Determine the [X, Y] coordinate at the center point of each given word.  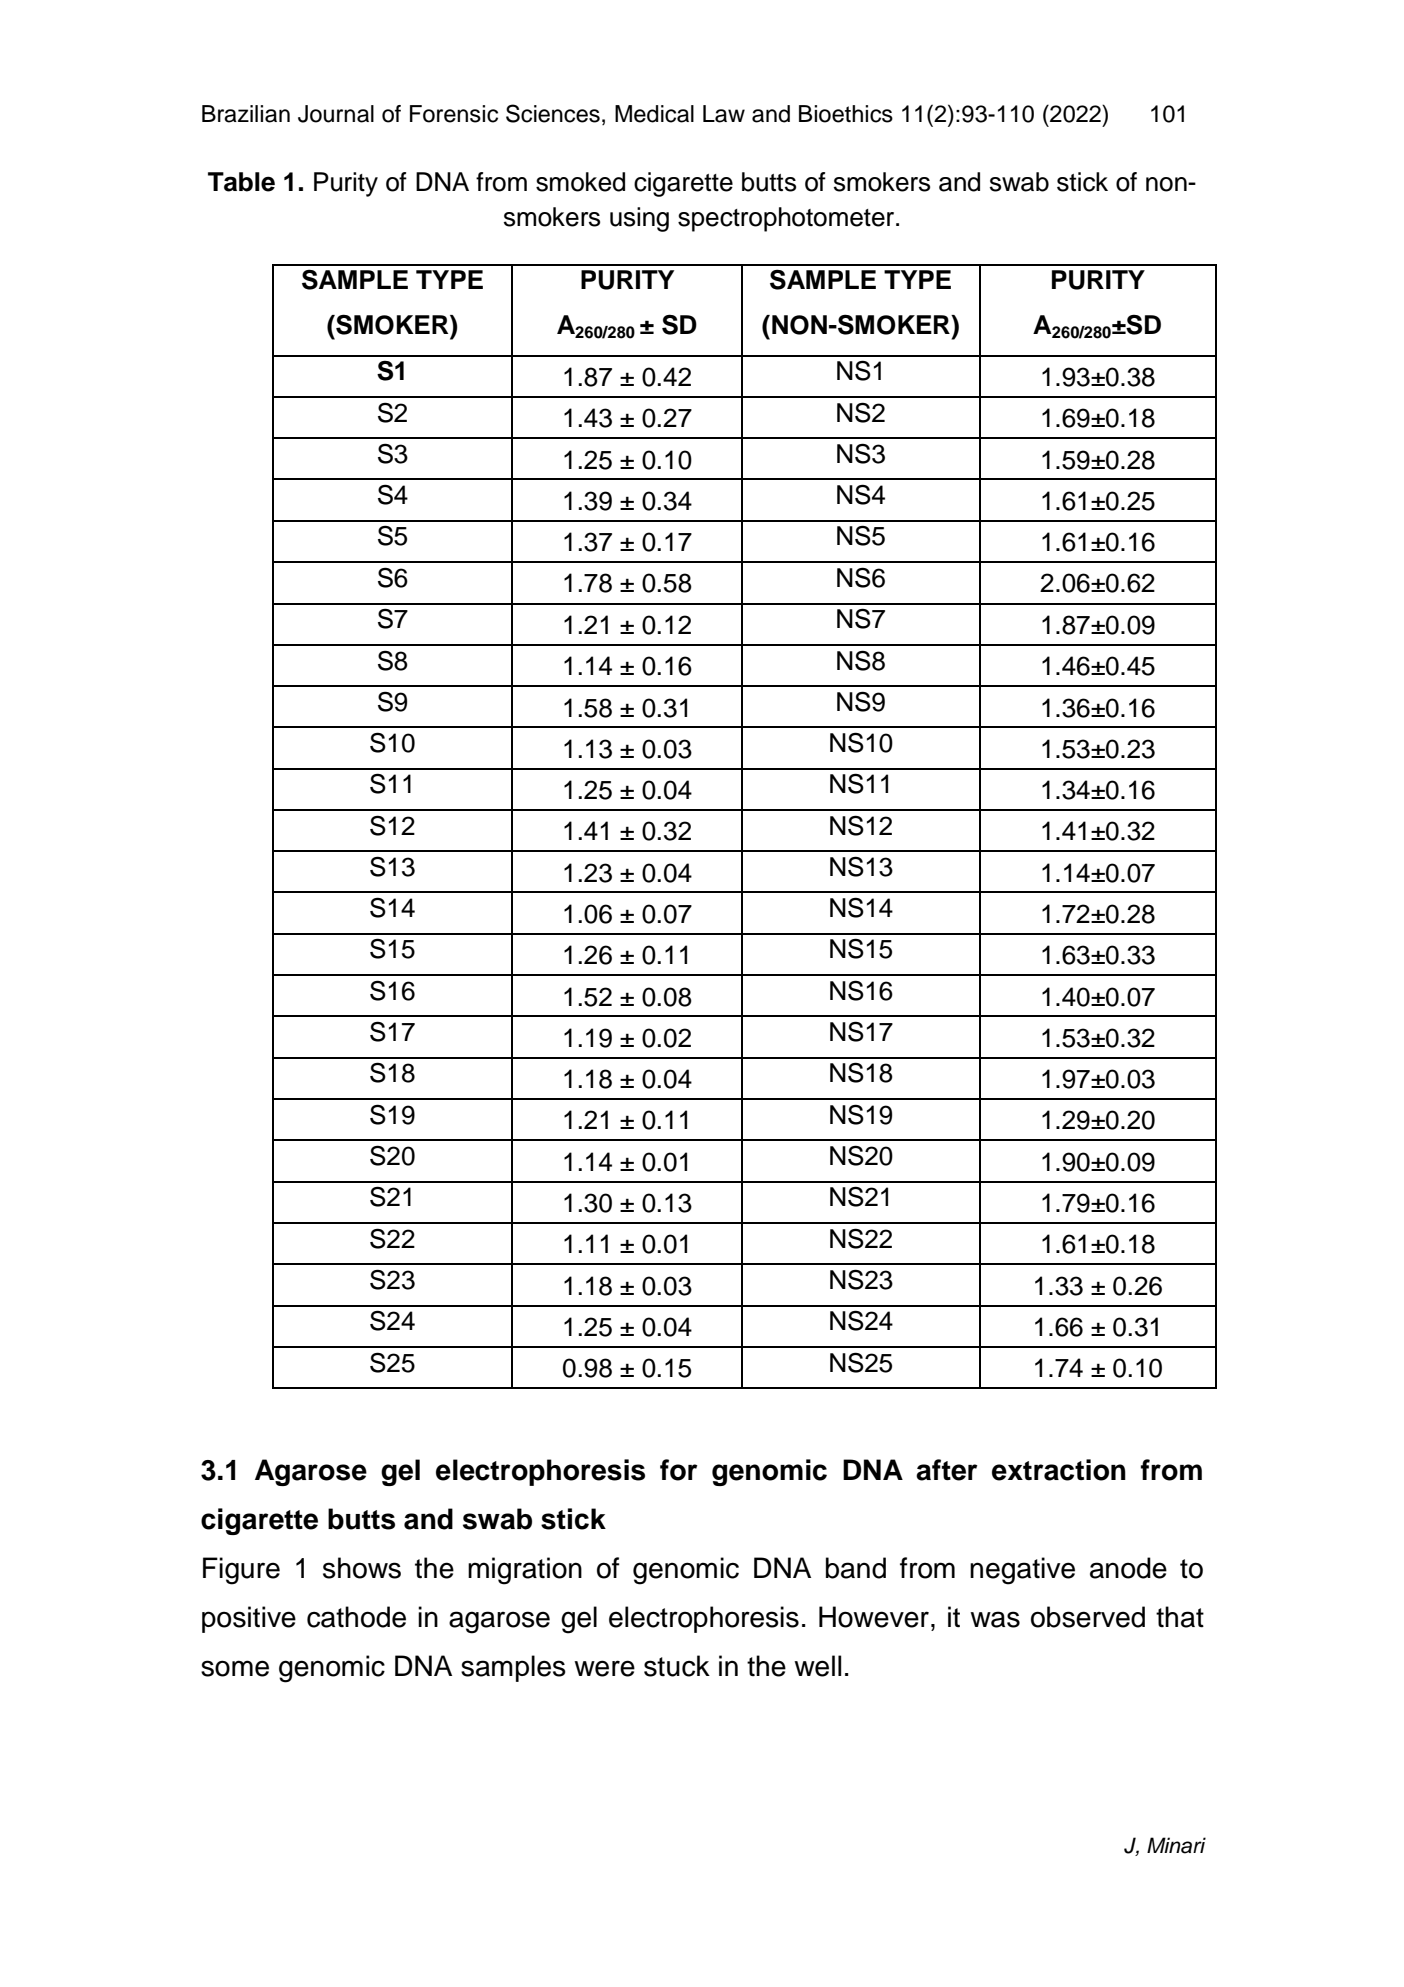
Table [241, 182]
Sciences [553, 113]
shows [362, 1568]
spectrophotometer [787, 219]
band [856, 1568]
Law [724, 114]
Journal [336, 114]
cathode [356, 1617]
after [947, 1470]
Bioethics [846, 114]
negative [1022, 1571]
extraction [1059, 1470]
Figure [241, 1571]
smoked [580, 182]
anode [1128, 1568]
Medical [654, 114]
